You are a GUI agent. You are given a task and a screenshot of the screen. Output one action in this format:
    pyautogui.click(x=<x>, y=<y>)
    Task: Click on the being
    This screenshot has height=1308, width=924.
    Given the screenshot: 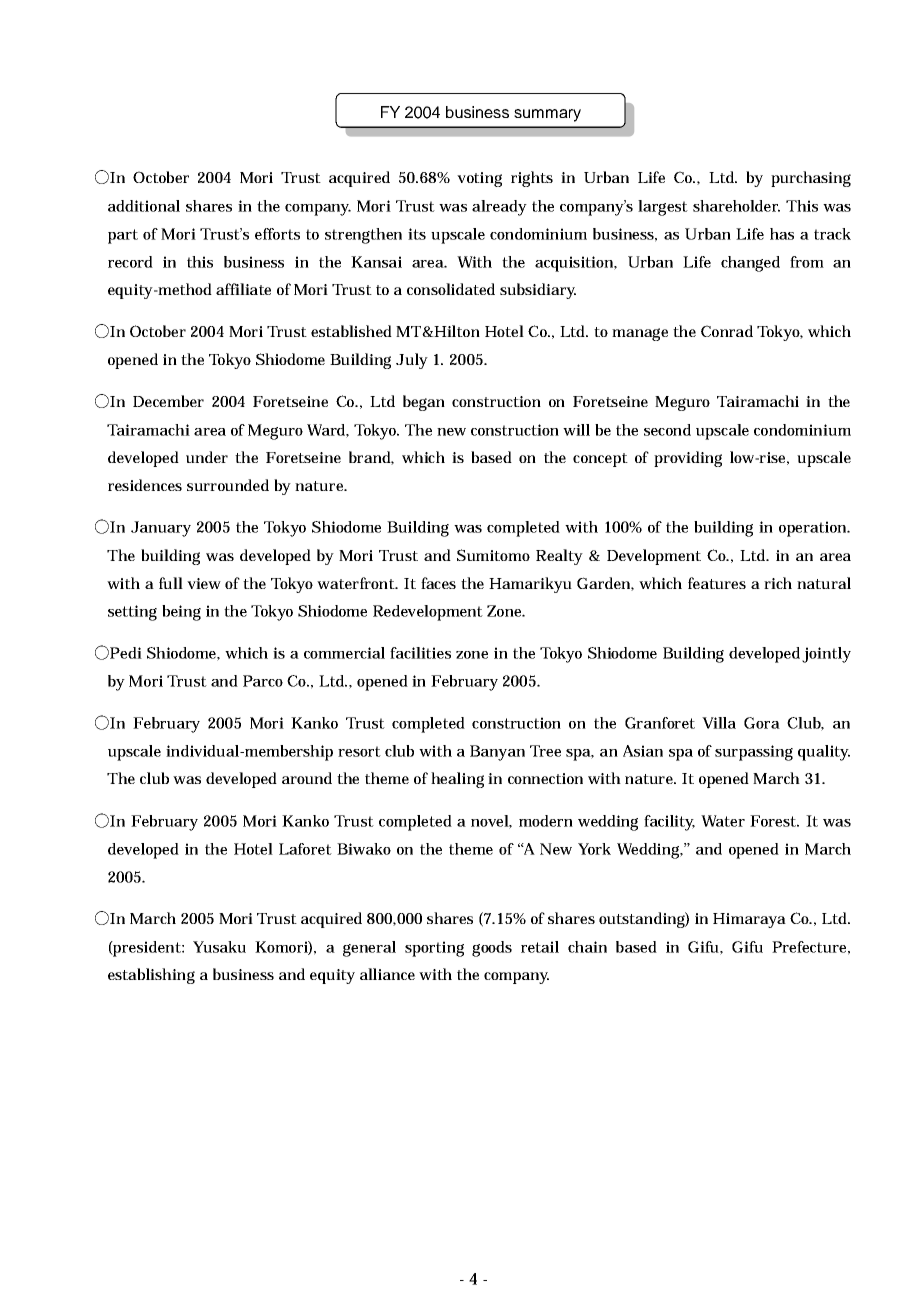 What is the action you would take?
    pyautogui.click(x=181, y=613)
